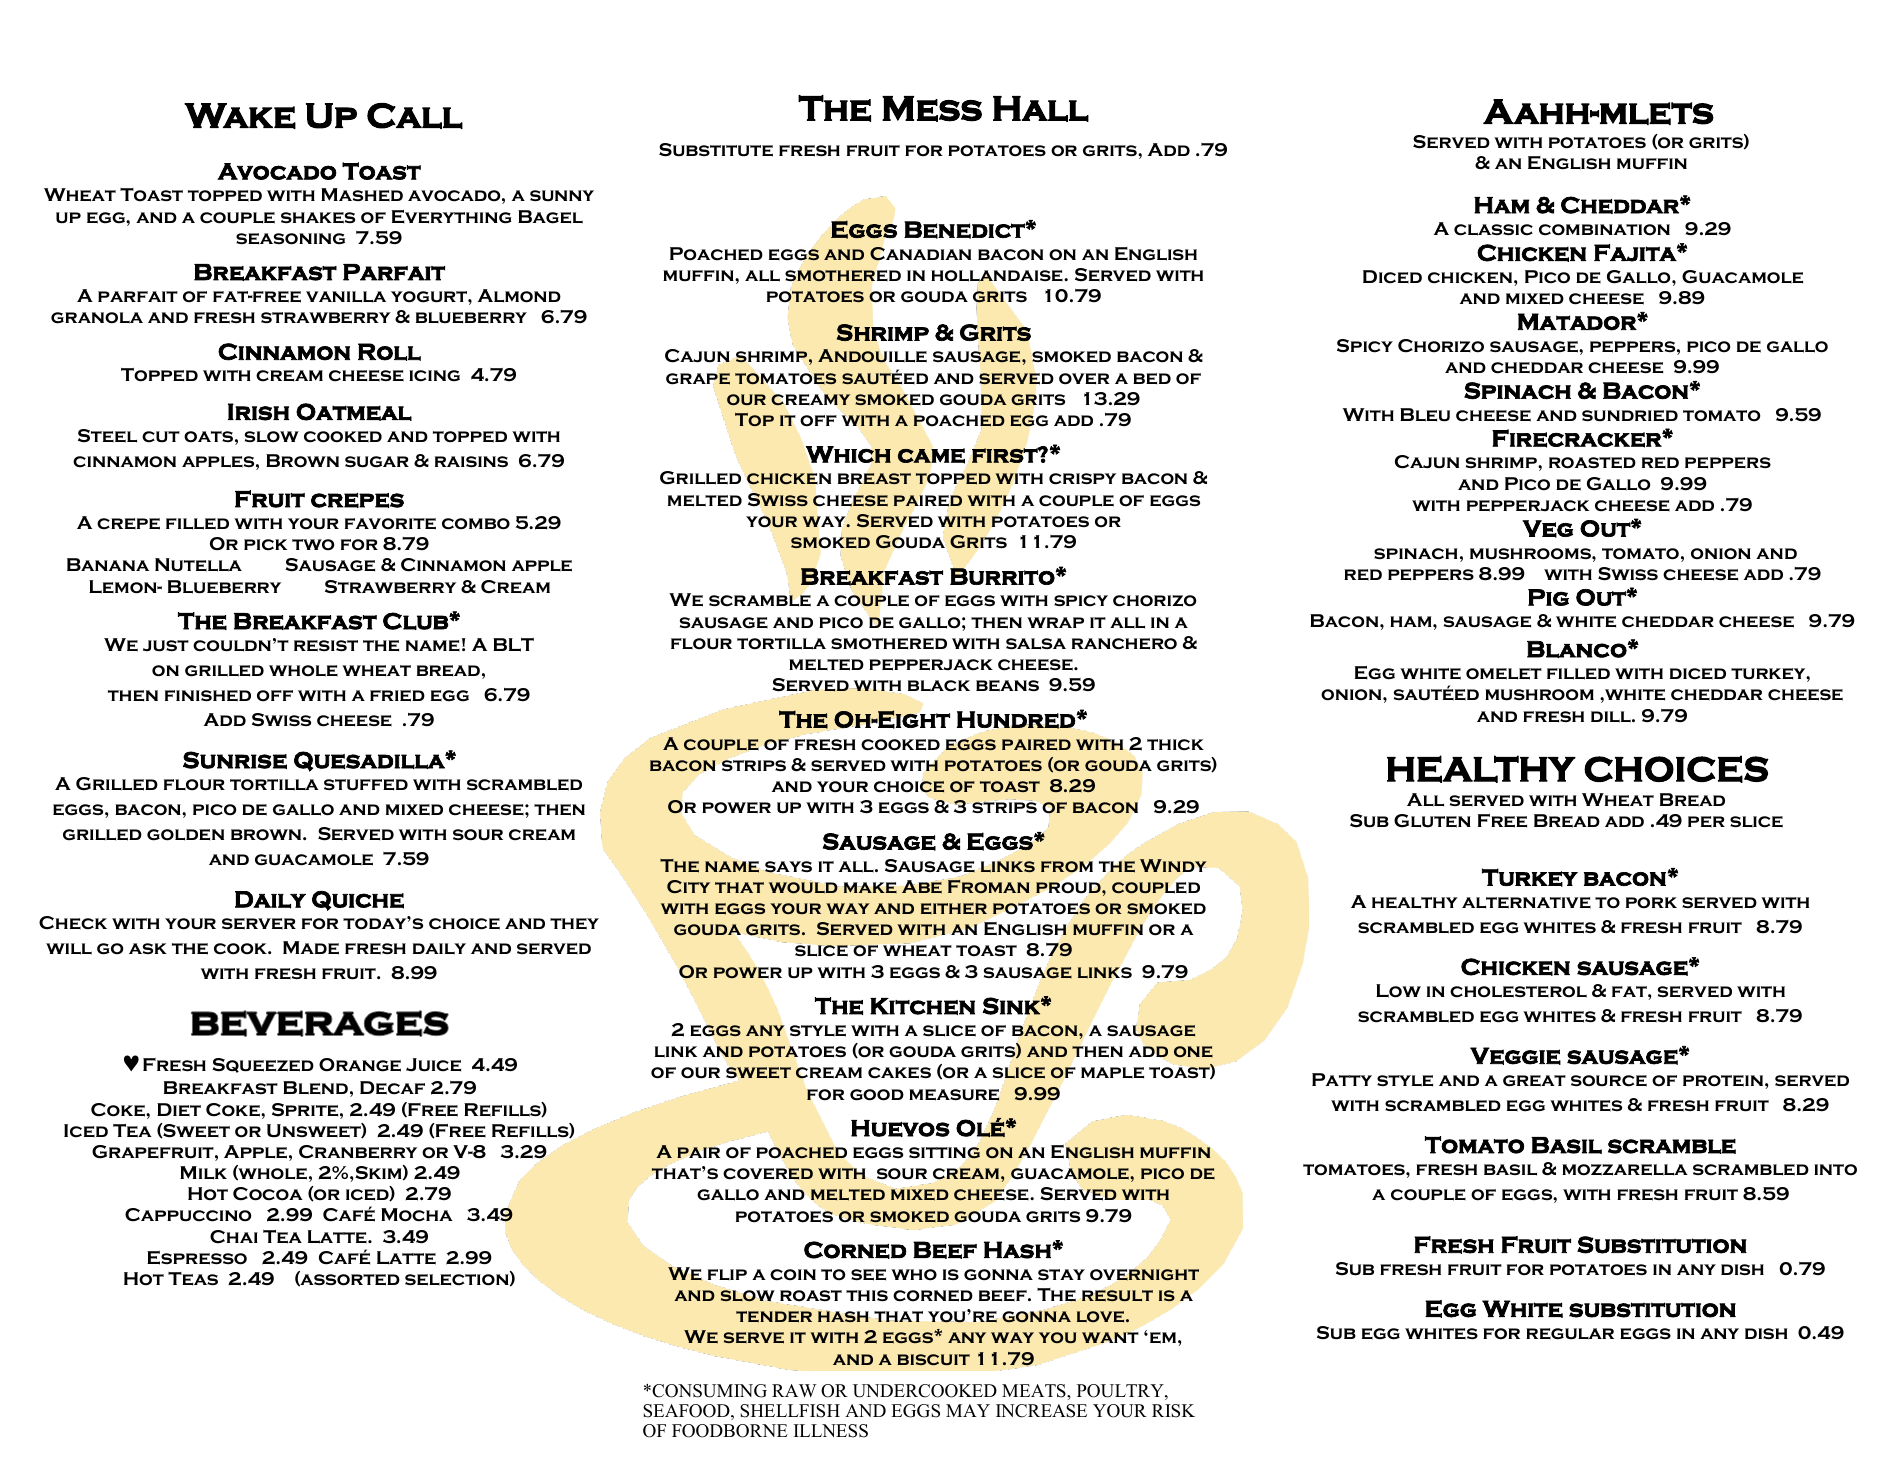 This image has height=1458, width=1887. What do you see at coordinates (240, 116) in the image?
I see `Wake` at bounding box center [240, 116].
